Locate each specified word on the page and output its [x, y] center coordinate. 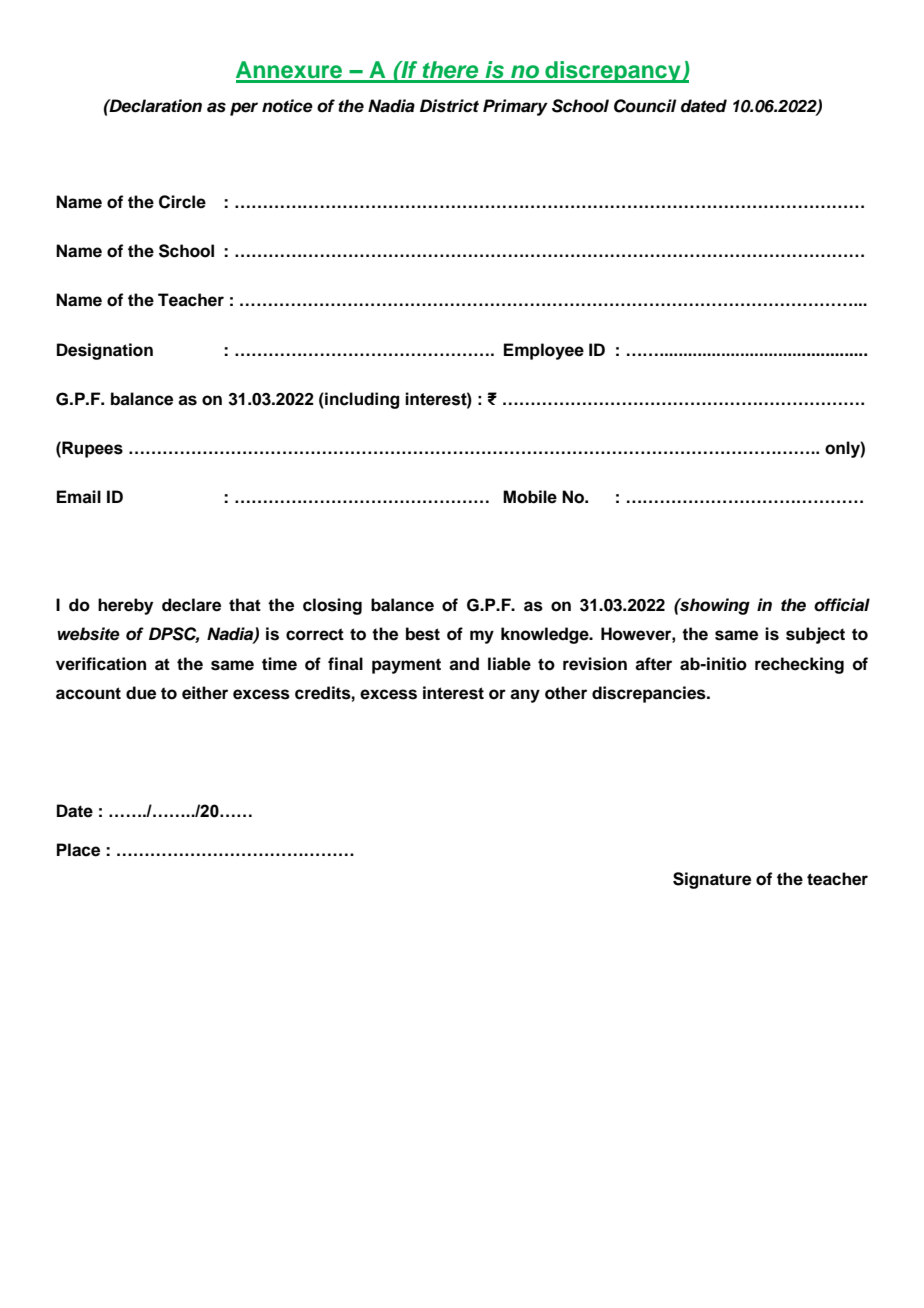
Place [78, 850]
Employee [544, 351]
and [464, 664]
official [842, 605]
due [141, 693]
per [244, 109]
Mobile [530, 497]
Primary [515, 107]
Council [645, 106]
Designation [105, 351]
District [449, 106]
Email [79, 497]
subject [815, 635]
